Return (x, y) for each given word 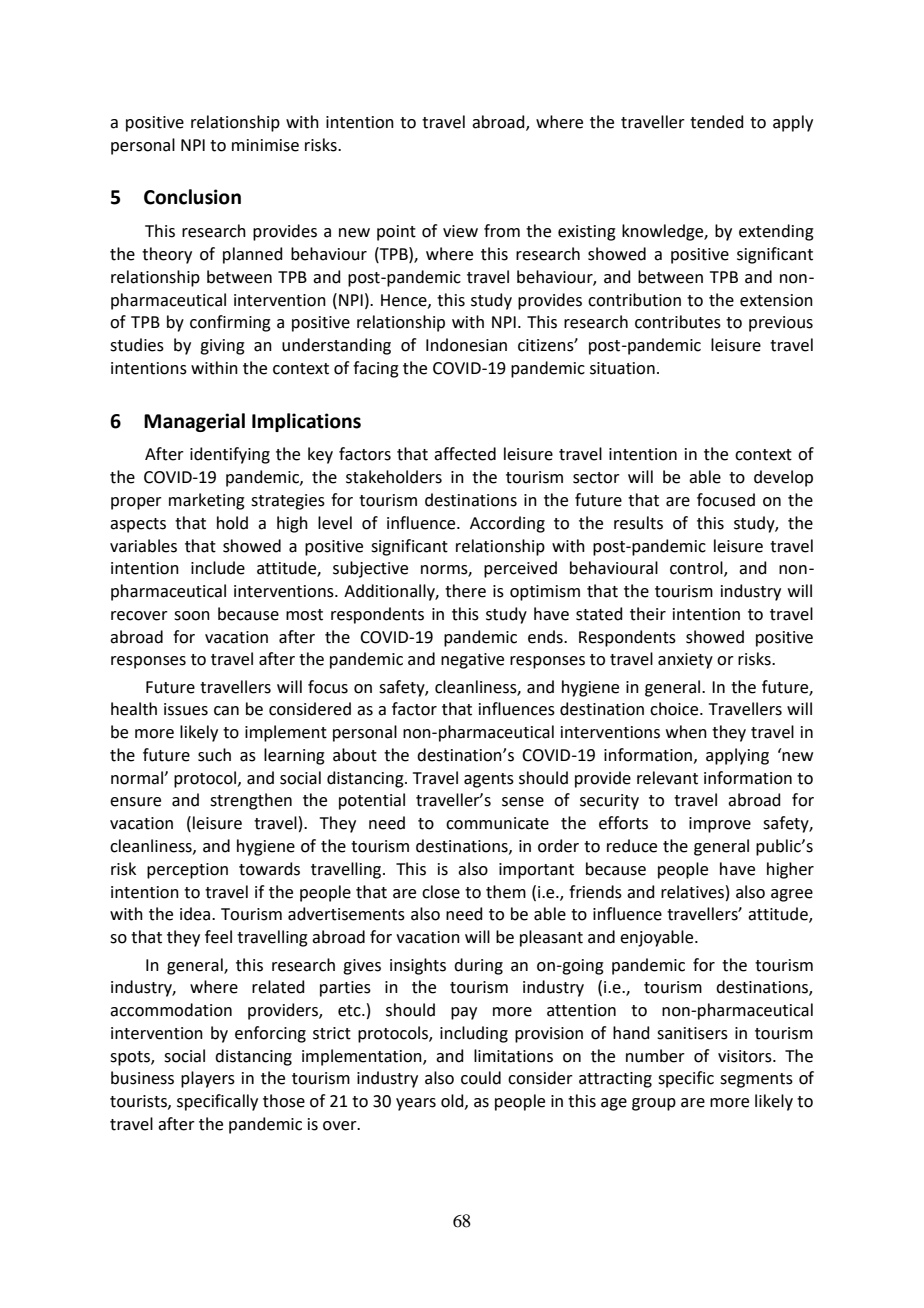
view (460, 231)
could (481, 1078)
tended (717, 122)
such (214, 755)
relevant (667, 778)
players (208, 1079)
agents (489, 780)
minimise (265, 145)
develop (783, 478)
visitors (746, 1056)
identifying (230, 455)
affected (465, 454)
